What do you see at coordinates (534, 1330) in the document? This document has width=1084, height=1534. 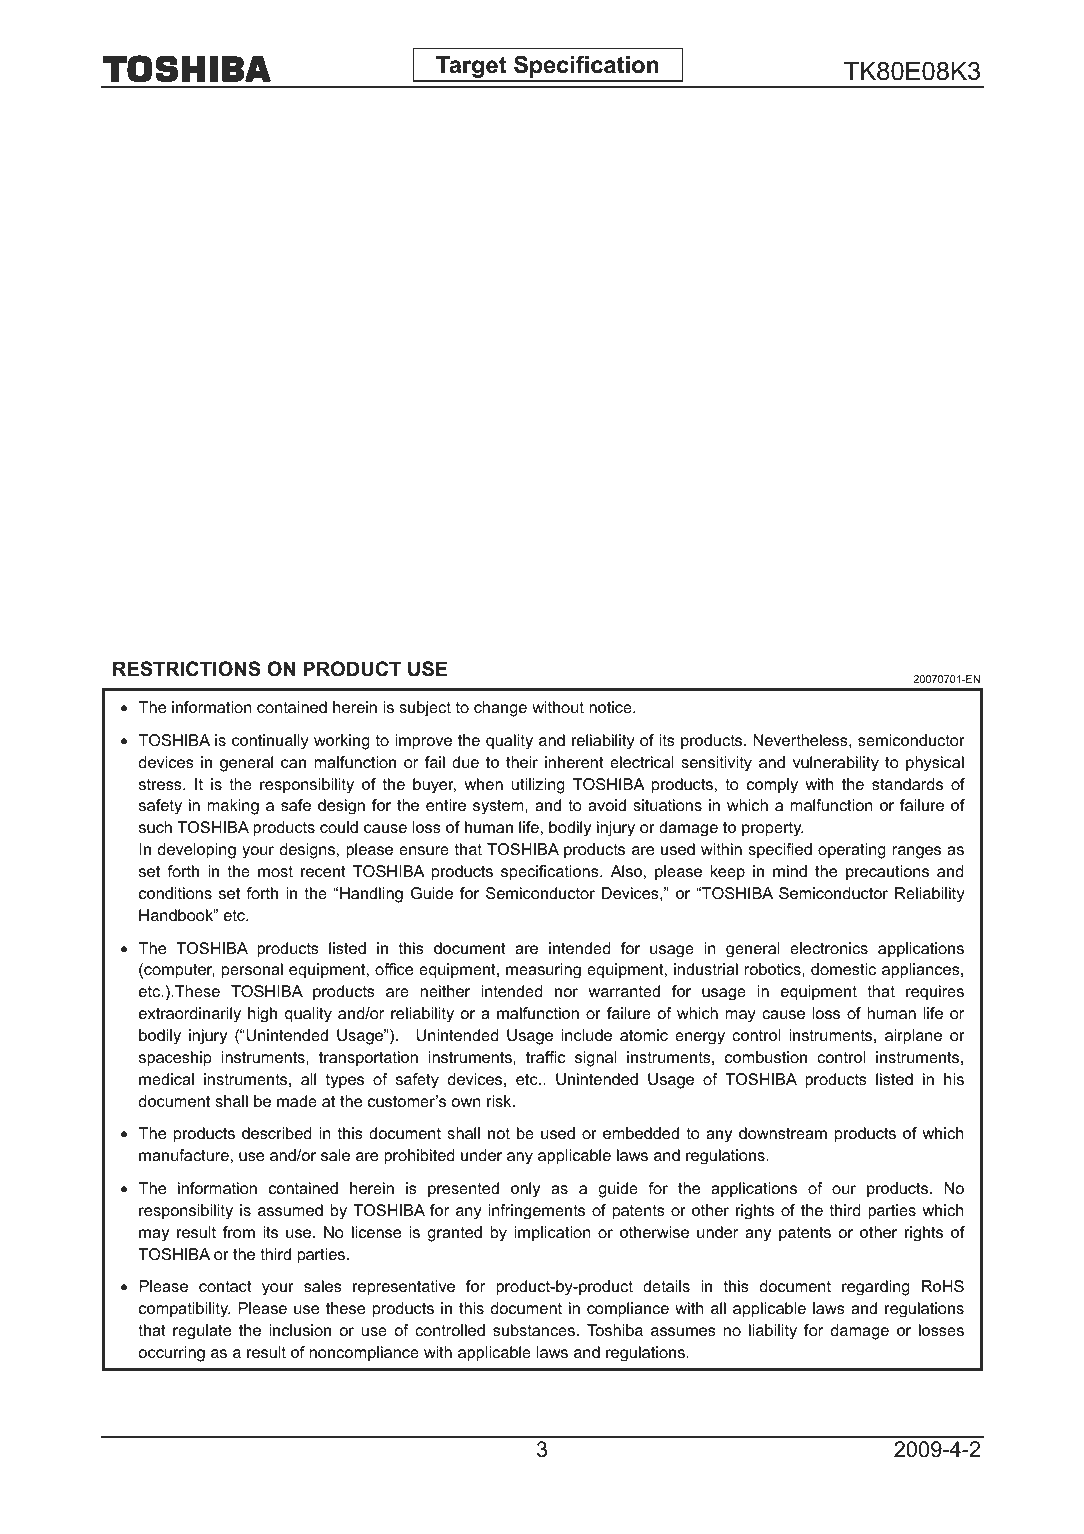 I see `substances` at bounding box center [534, 1330].
